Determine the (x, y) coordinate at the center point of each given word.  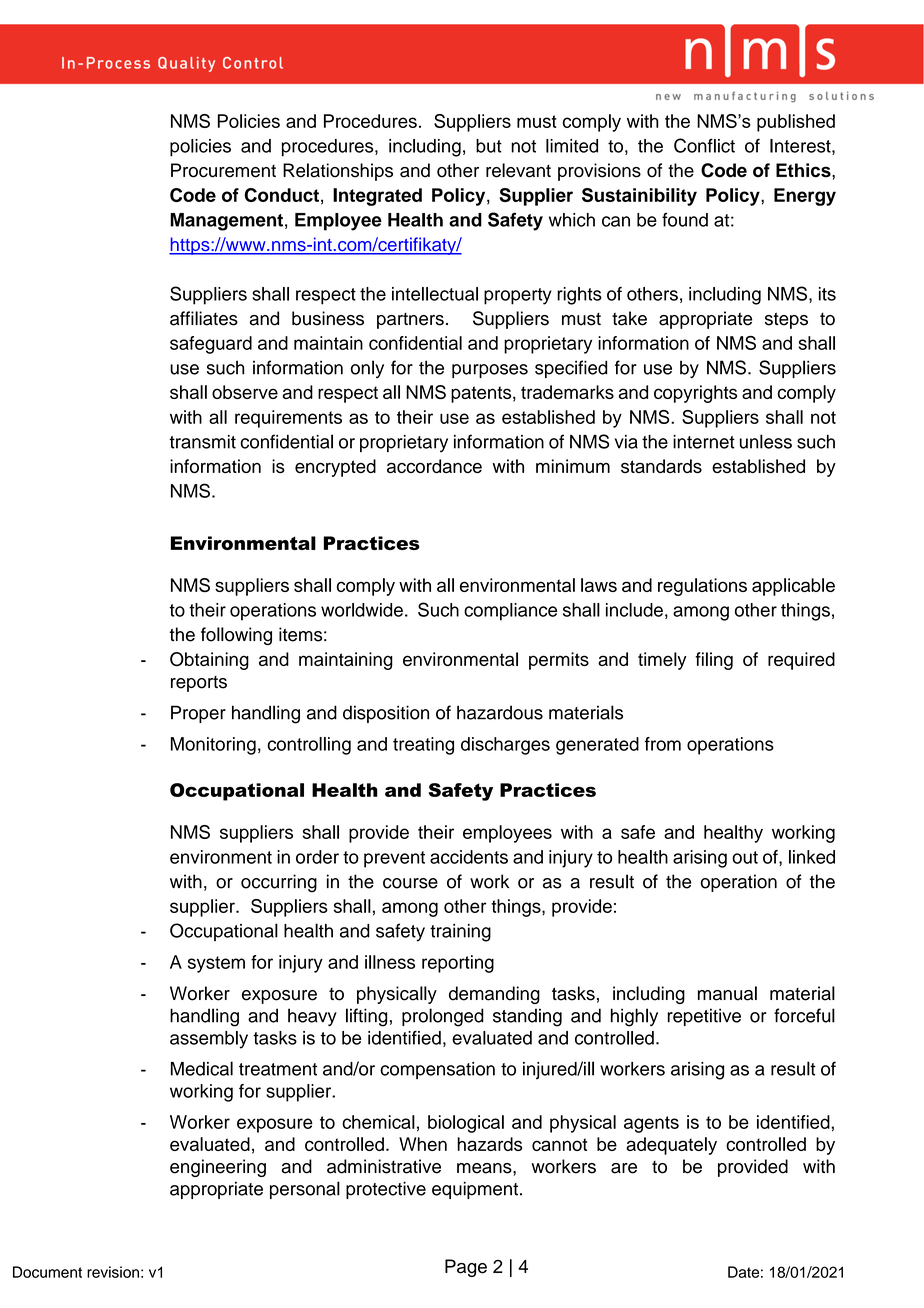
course (410, 883)
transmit (202, 442)
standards (661, 466)
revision (113, 1272)
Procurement (223, 170)
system (216, 964)
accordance (434, 466)
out (745, 857)
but (489, 146)
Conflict (704, 145)
